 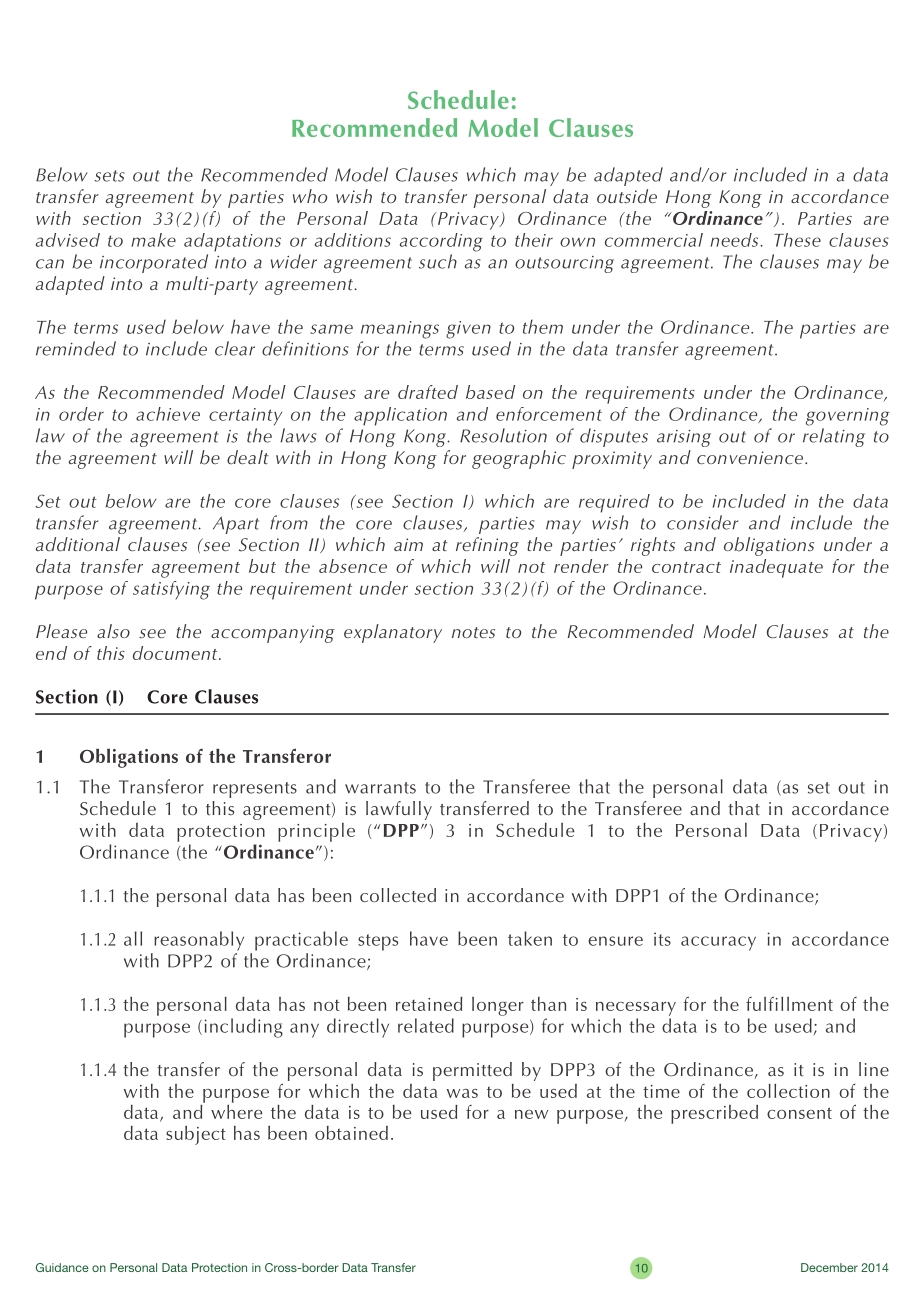 I want to click on refining, so click(x=487, y=546).
